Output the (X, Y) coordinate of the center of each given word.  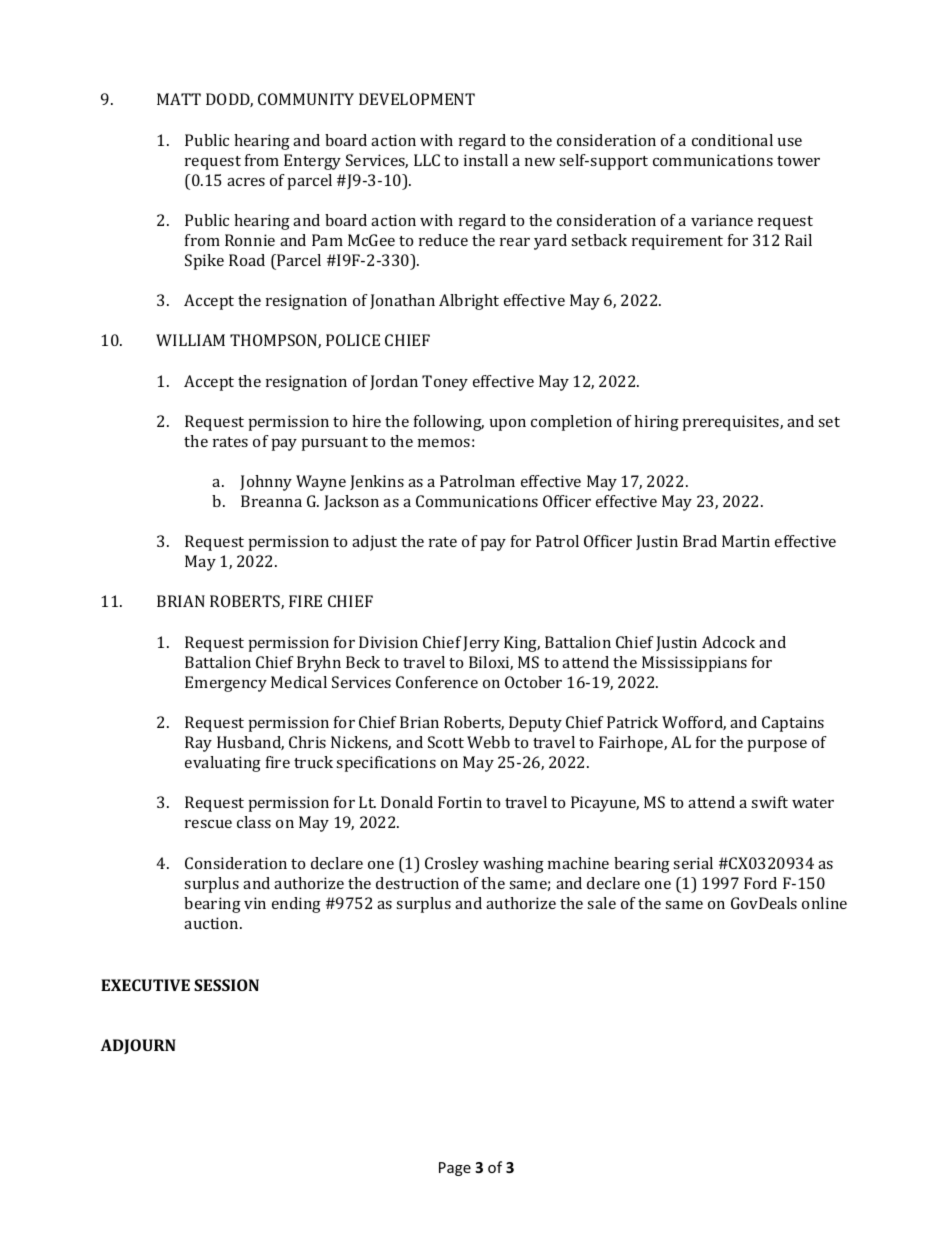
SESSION (226, 985)
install (486, 160)
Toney (445, 383)
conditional (732, 140)
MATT (179, 99)
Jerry (481, 644)
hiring (656, 423)
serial (693, 863)
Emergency (226, 684)
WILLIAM (190, 340)
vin (255, 903)
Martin (746, 541)
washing (513, 865)
